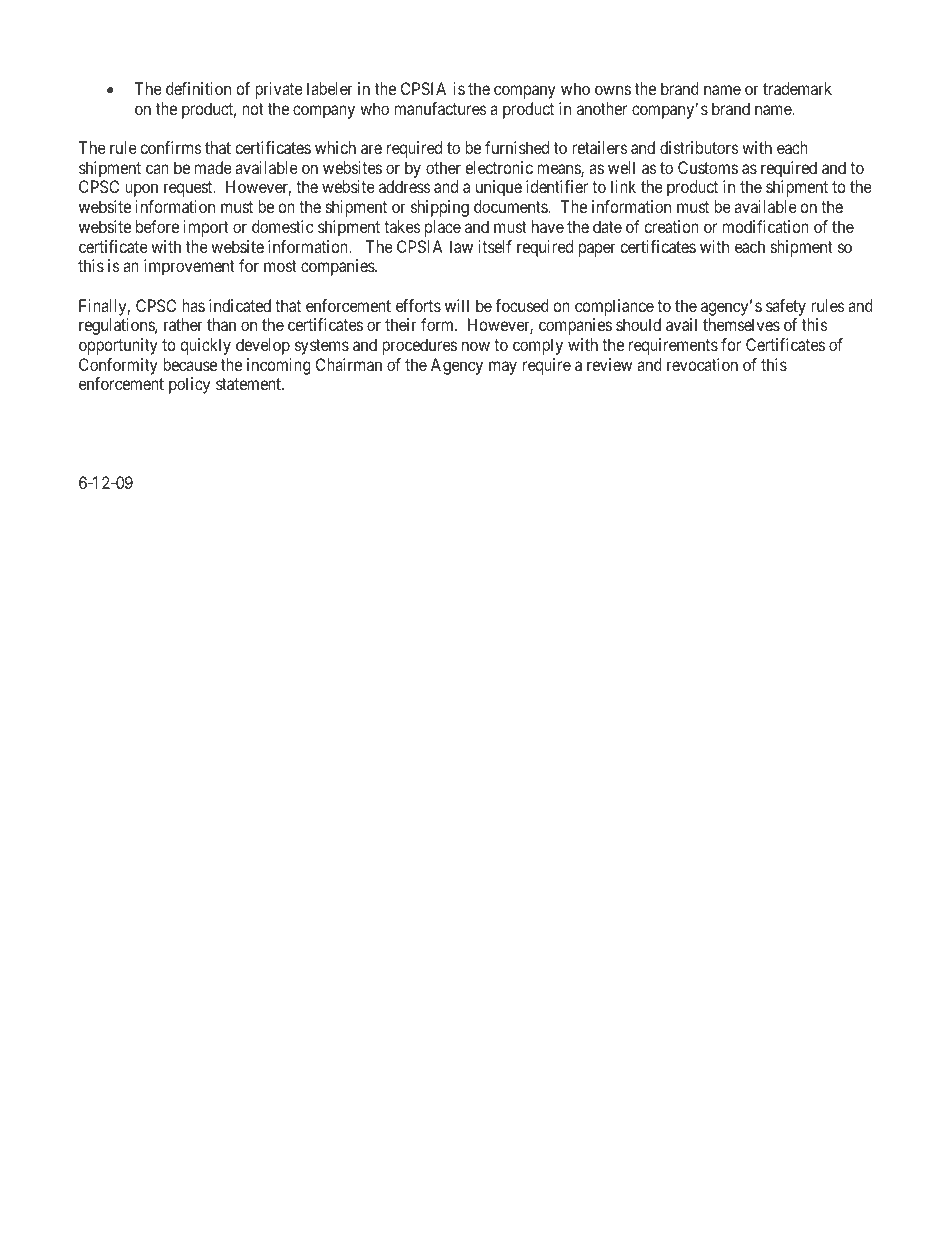 The image size is (952, 1233). I want to click on revocation, so click(702, 364).
